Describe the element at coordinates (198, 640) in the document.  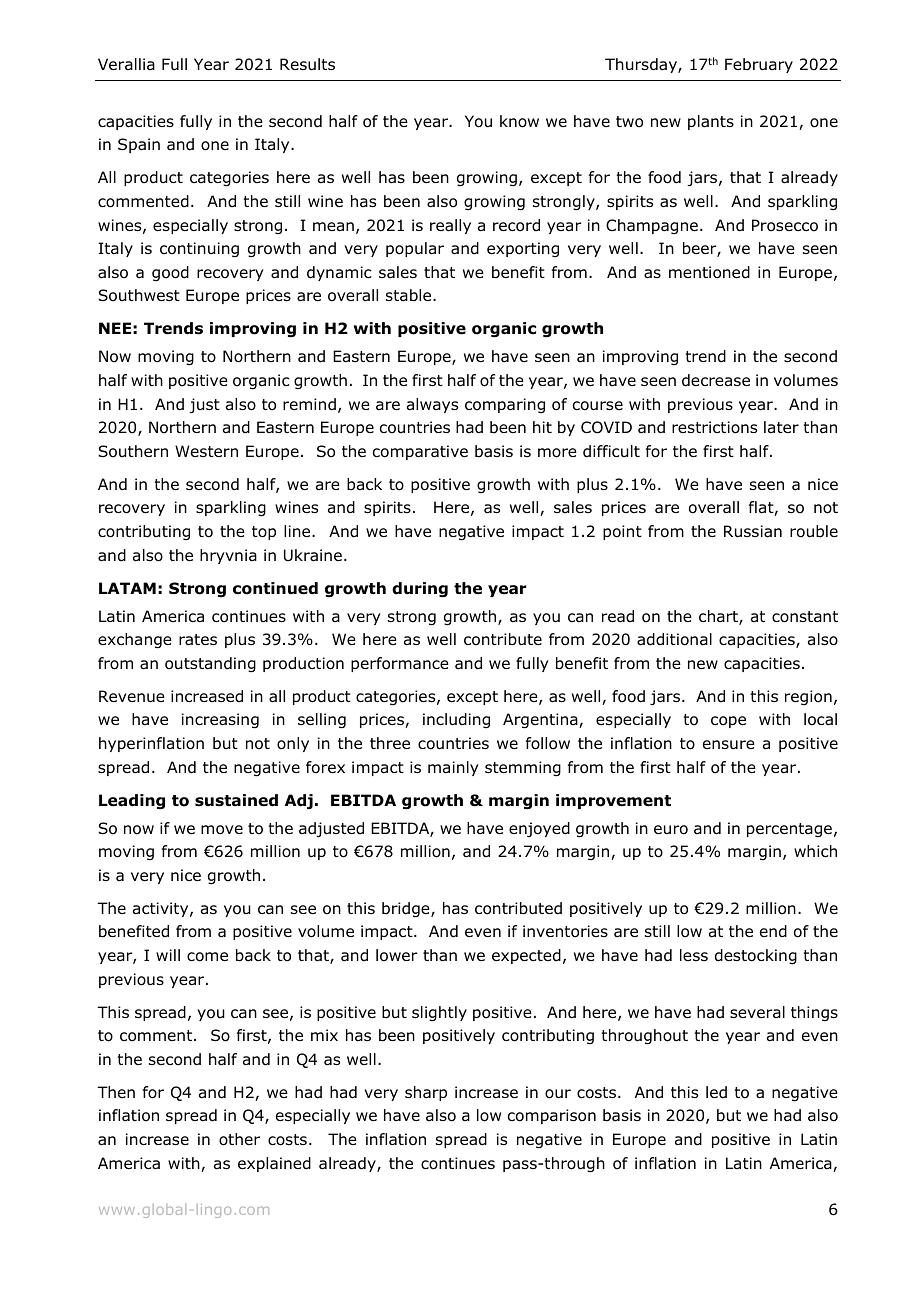
I see `rates` at that location.
